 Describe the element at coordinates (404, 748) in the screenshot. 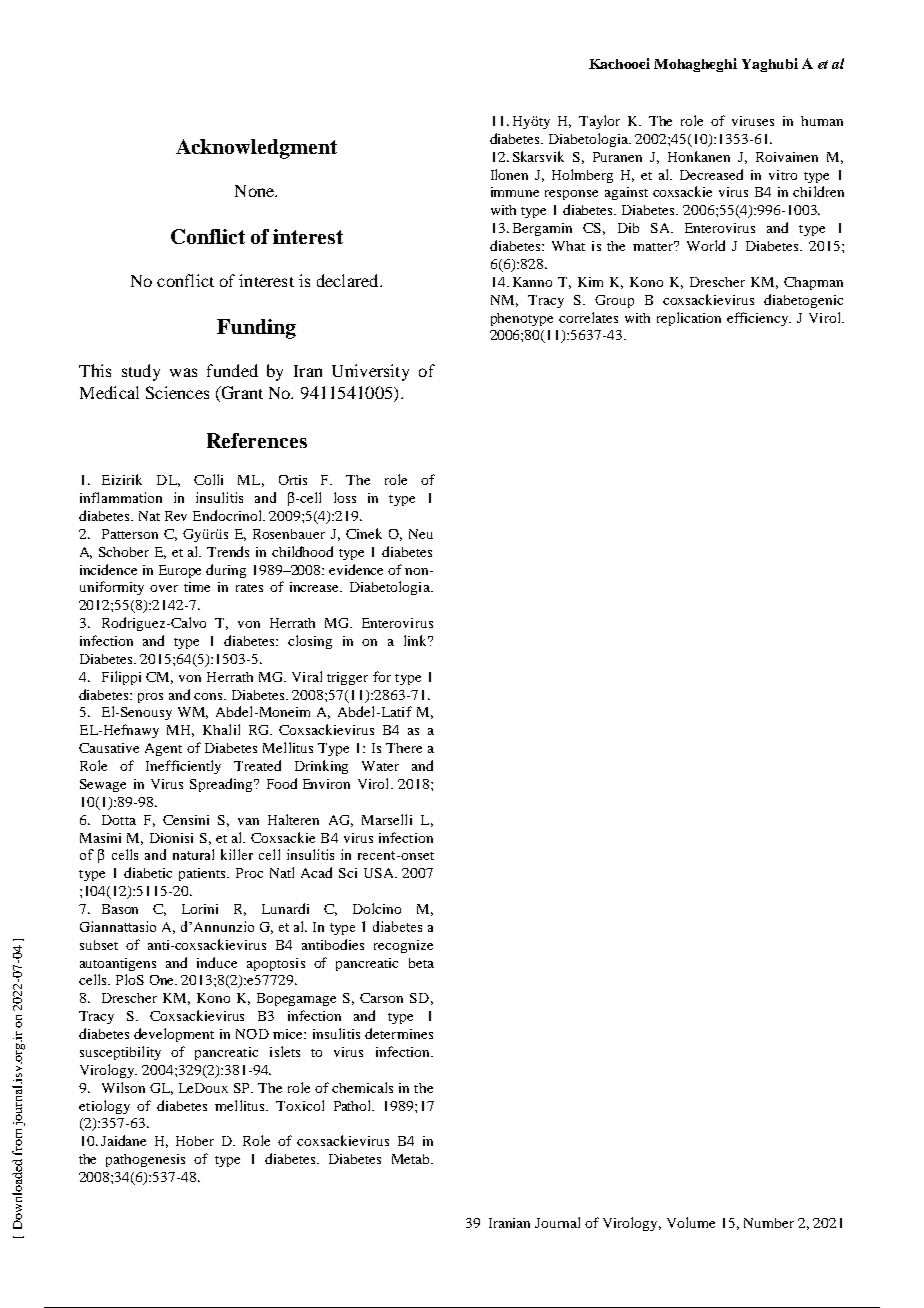

I see `There` at that location.
